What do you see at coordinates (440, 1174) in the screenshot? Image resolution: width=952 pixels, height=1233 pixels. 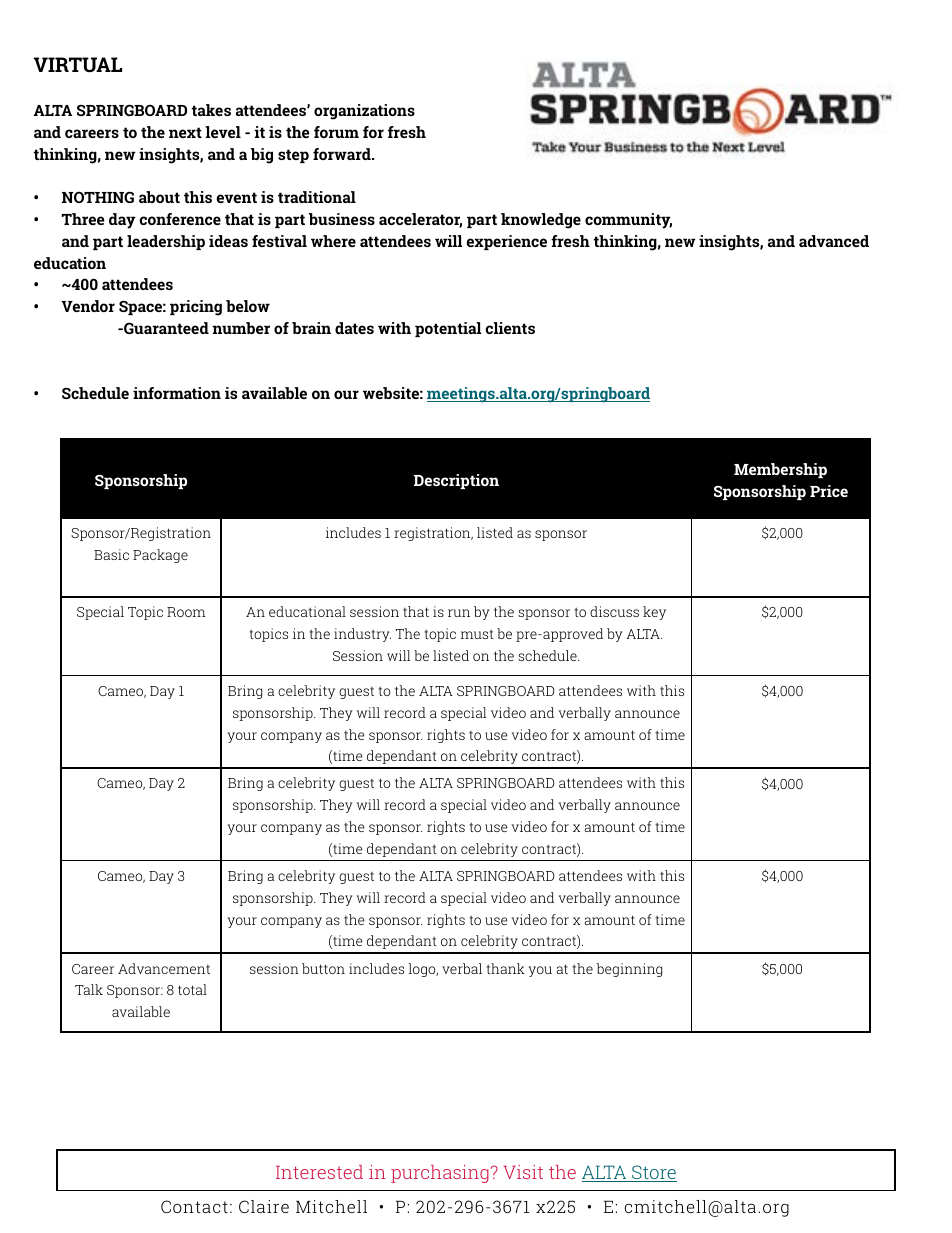 I see `purchasing` at bounding box center [440, 1174].
